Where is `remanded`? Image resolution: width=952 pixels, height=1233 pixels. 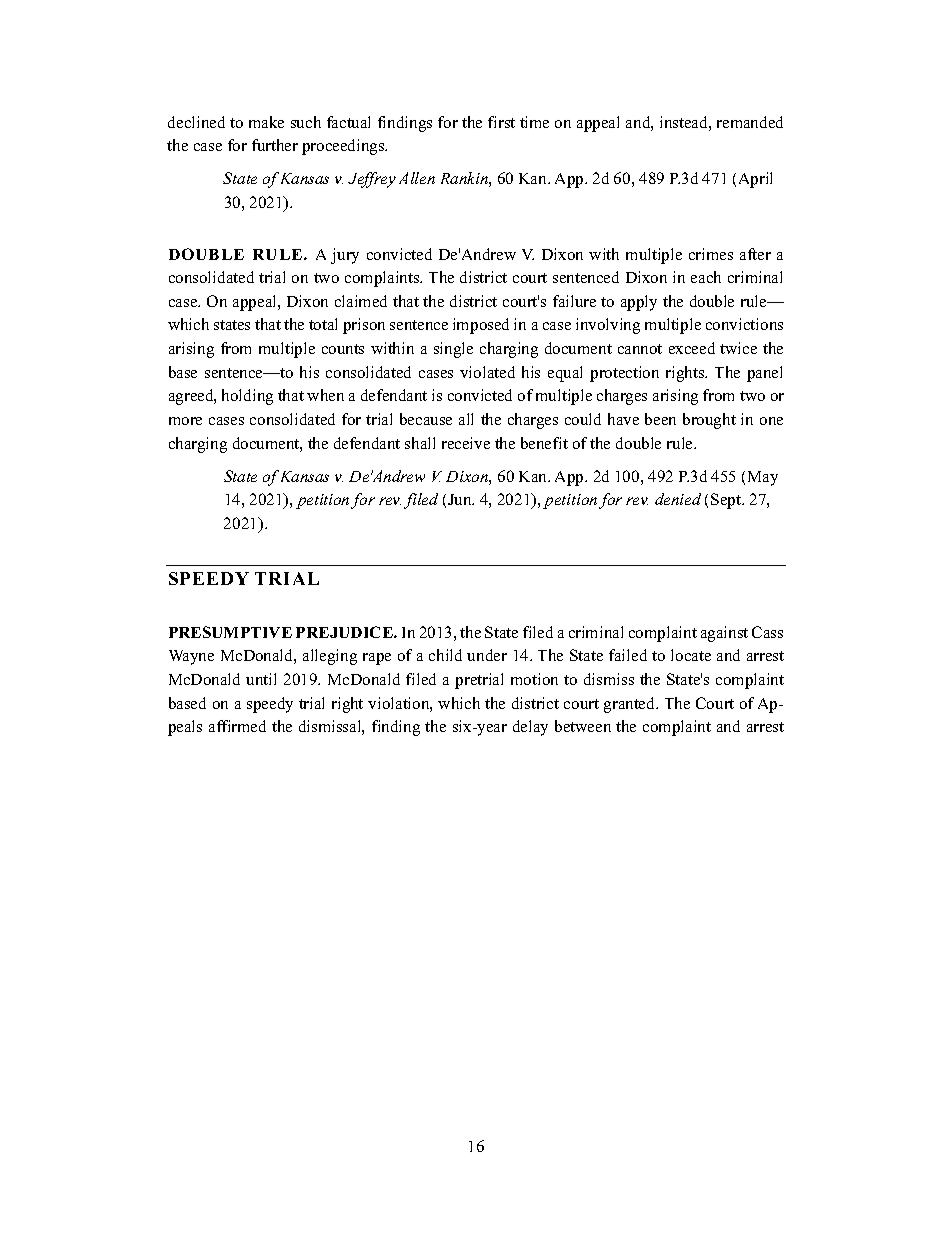 remanded is located at coordinates (750, 122).
